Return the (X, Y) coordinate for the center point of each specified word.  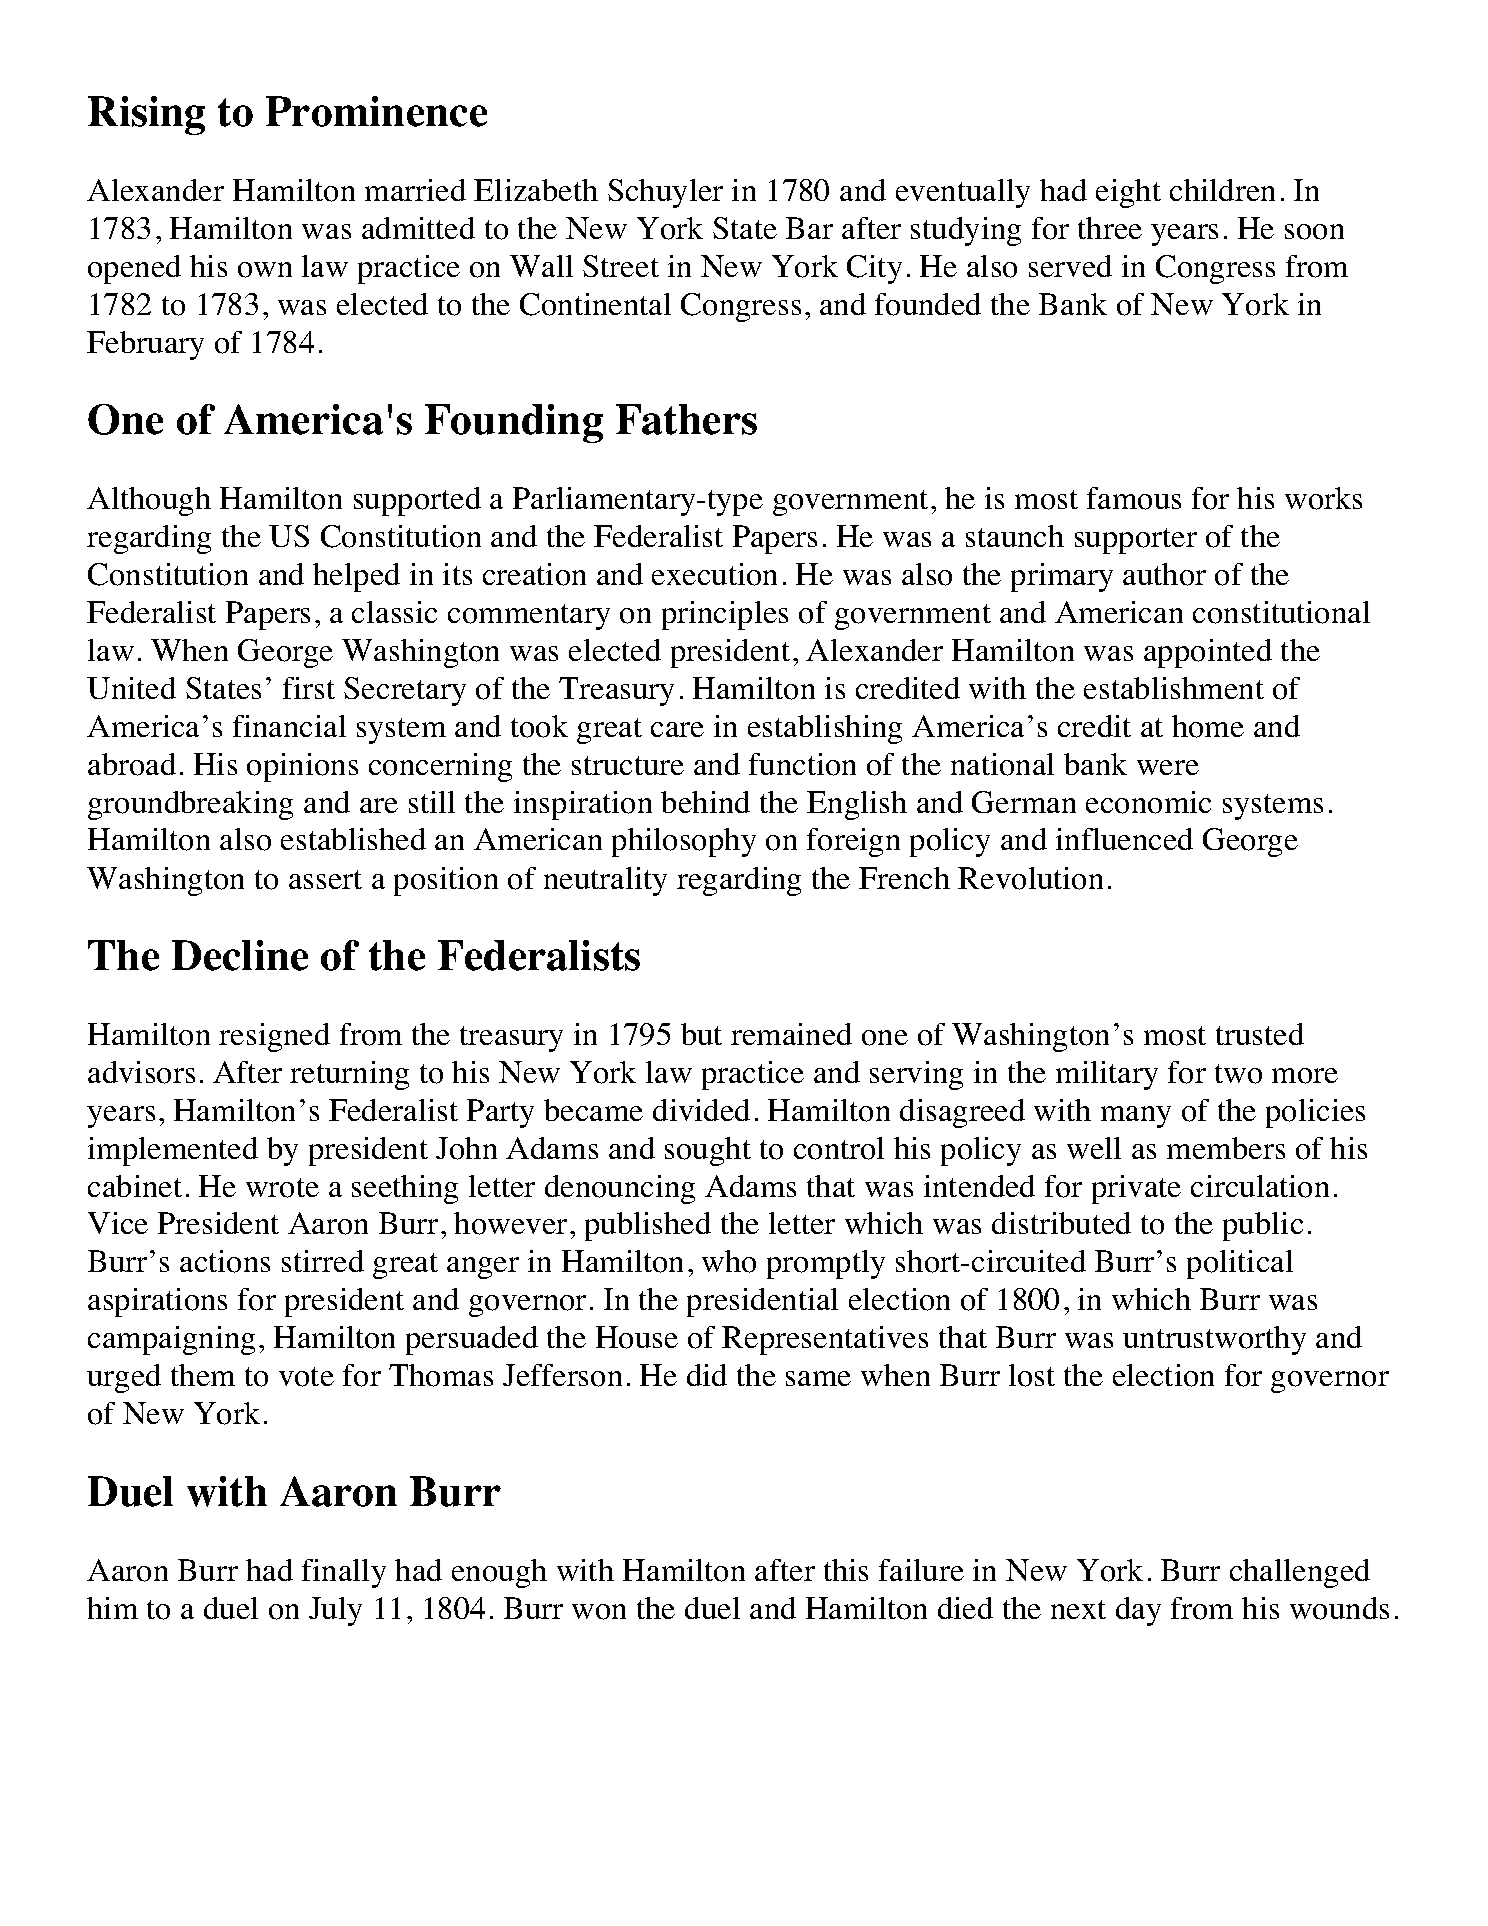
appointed (1208, 653)
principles (725, 615)
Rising (146, 115)
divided (701, 1110)
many (1136, 1117)
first (309, 688)
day (1138, 1611)
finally (344, 1573)
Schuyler (665, 193)
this (846, 1570)
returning (349, 1075)
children (1222, 190)
